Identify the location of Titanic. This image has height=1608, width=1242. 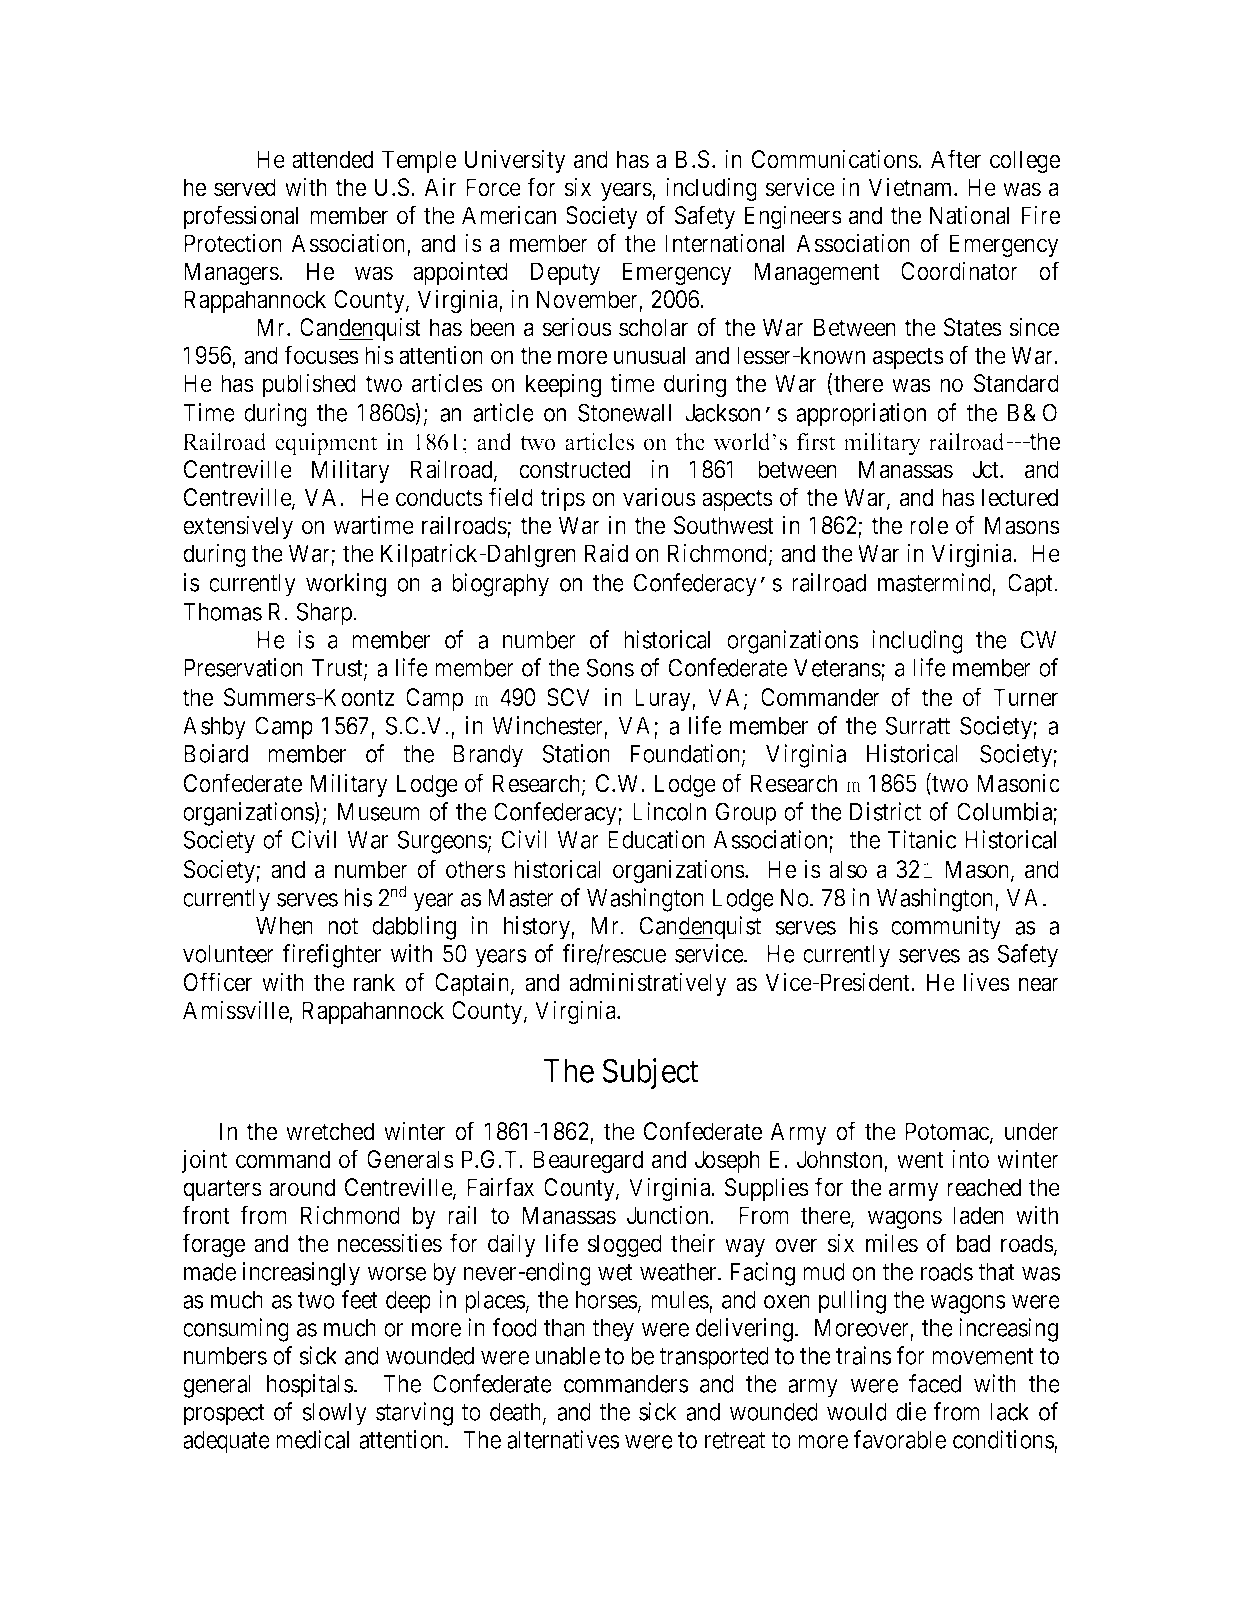
(922, 839).
